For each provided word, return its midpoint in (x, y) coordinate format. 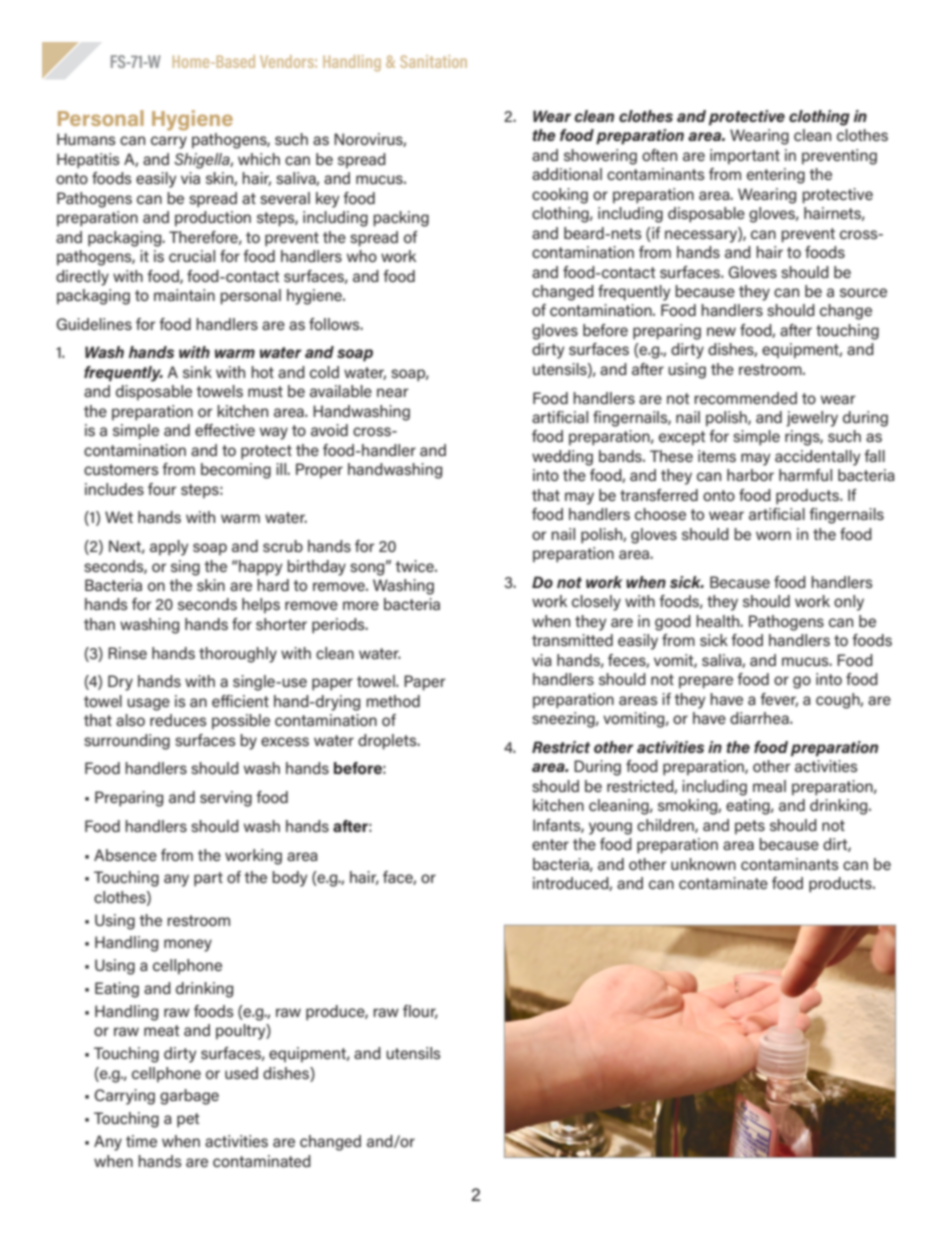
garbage (189, 1097)
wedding (562, 458)
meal (769, 786)
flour (420, 1012)
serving (226, 799)
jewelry (812, 419)
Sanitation (433, 61)
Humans (86, 139)
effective (225, 430)
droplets (388, 742)
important (745, 156)
